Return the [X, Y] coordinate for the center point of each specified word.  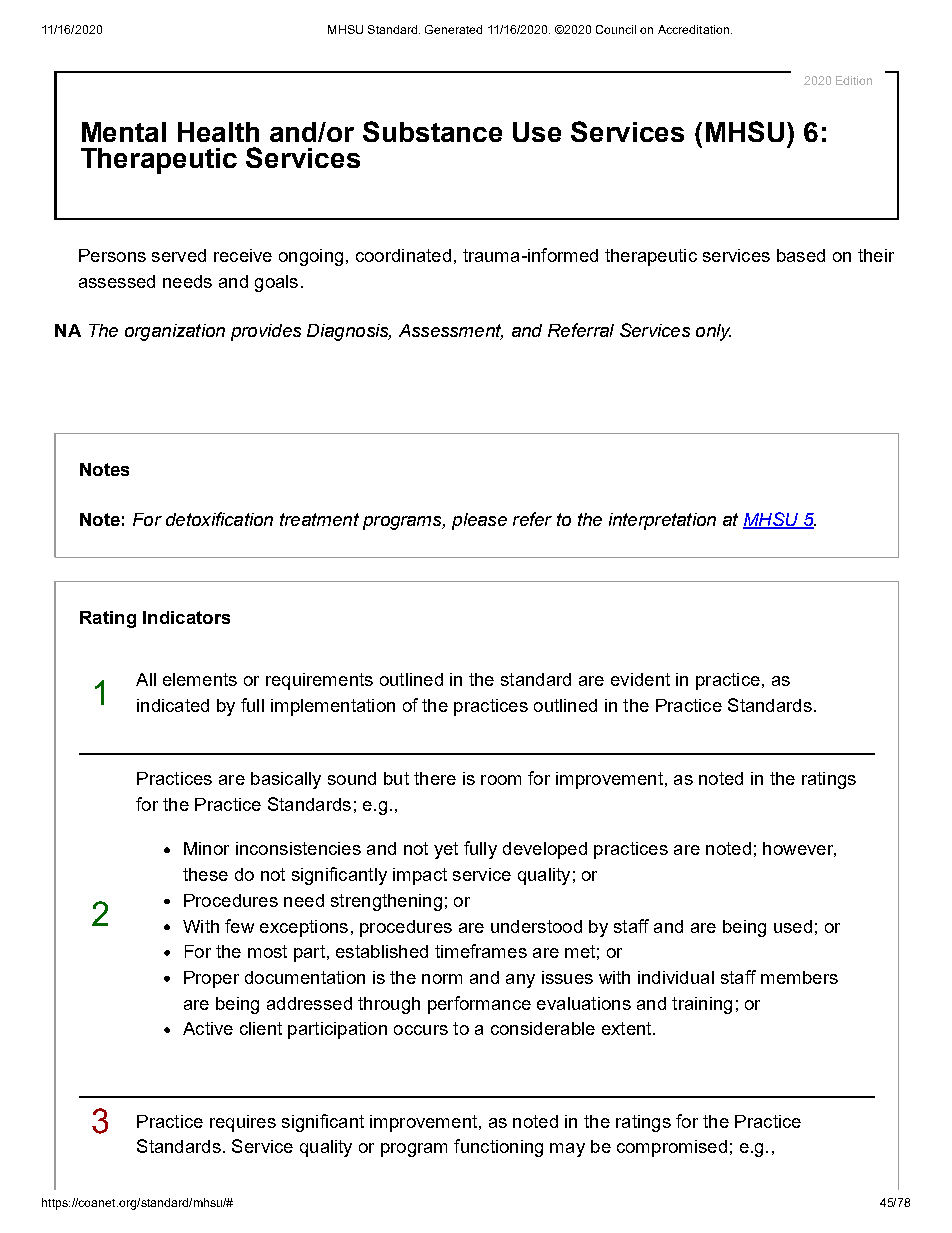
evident [640, 679]
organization [175, 332]
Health [218, 132]
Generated [453, 29]
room [501, 780]
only [713, 332]
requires [243, 1123]
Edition [854, 80]
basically [286, 780]
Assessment [451, 332]
